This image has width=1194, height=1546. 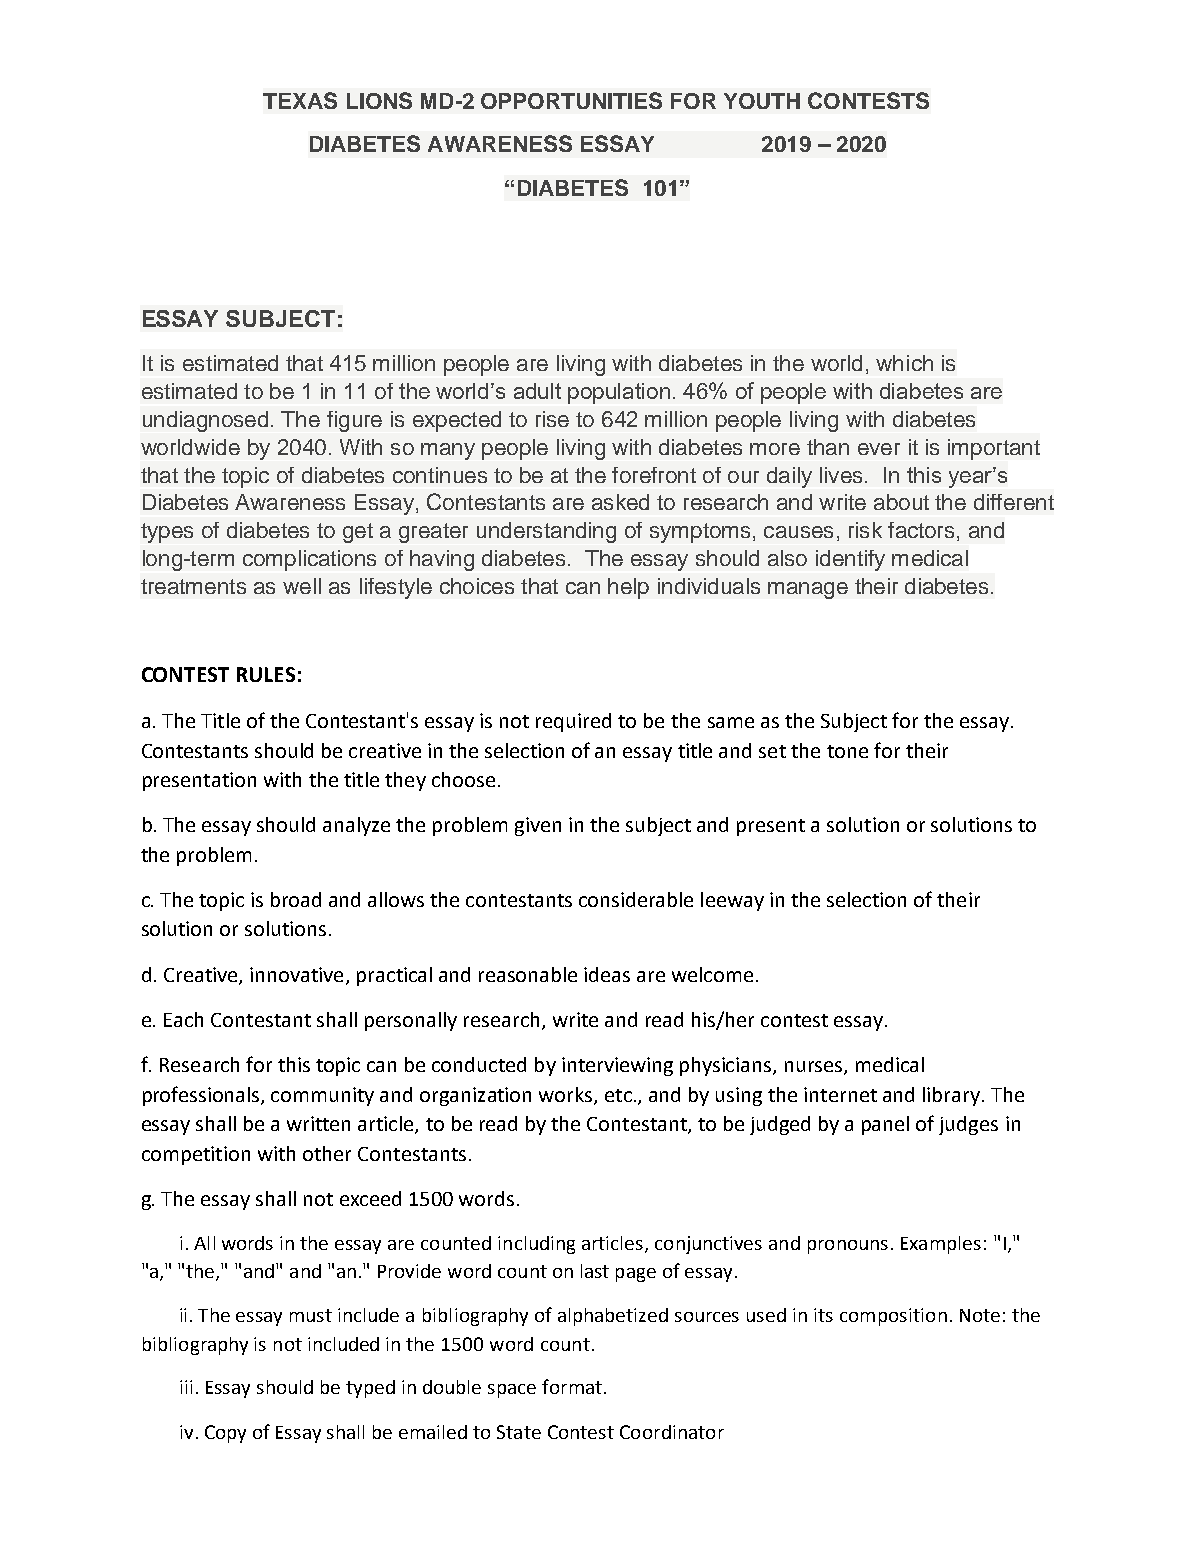 What do you see at coordinates (628, 588) in the image?
I see `help` at bounding box center [628, 588].
